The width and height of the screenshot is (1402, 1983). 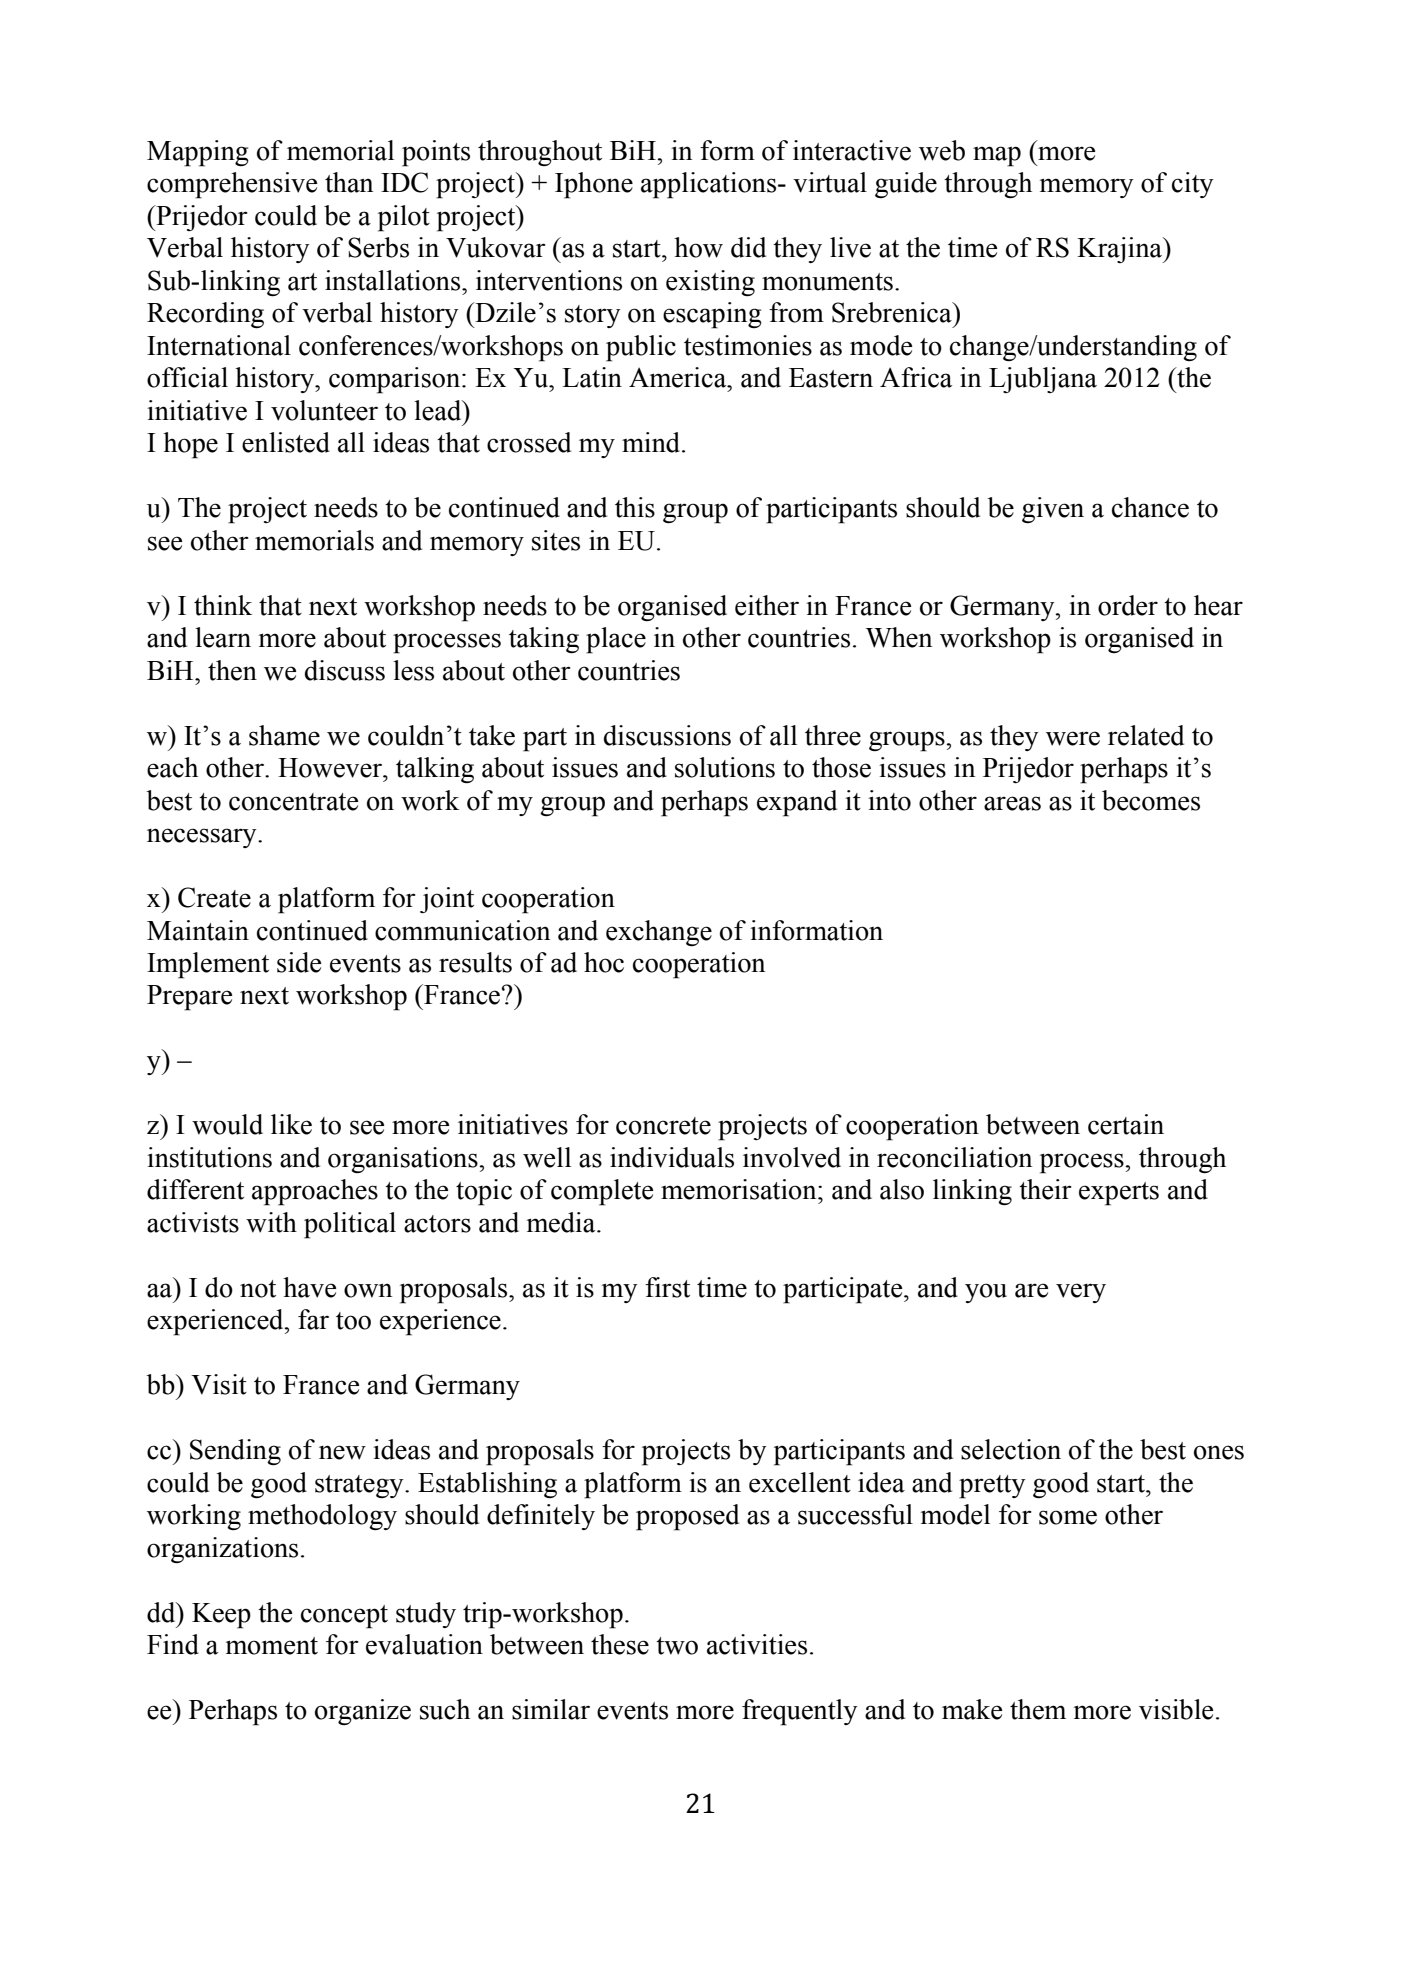 I want to click on two, so click(x=677, y=1646).
